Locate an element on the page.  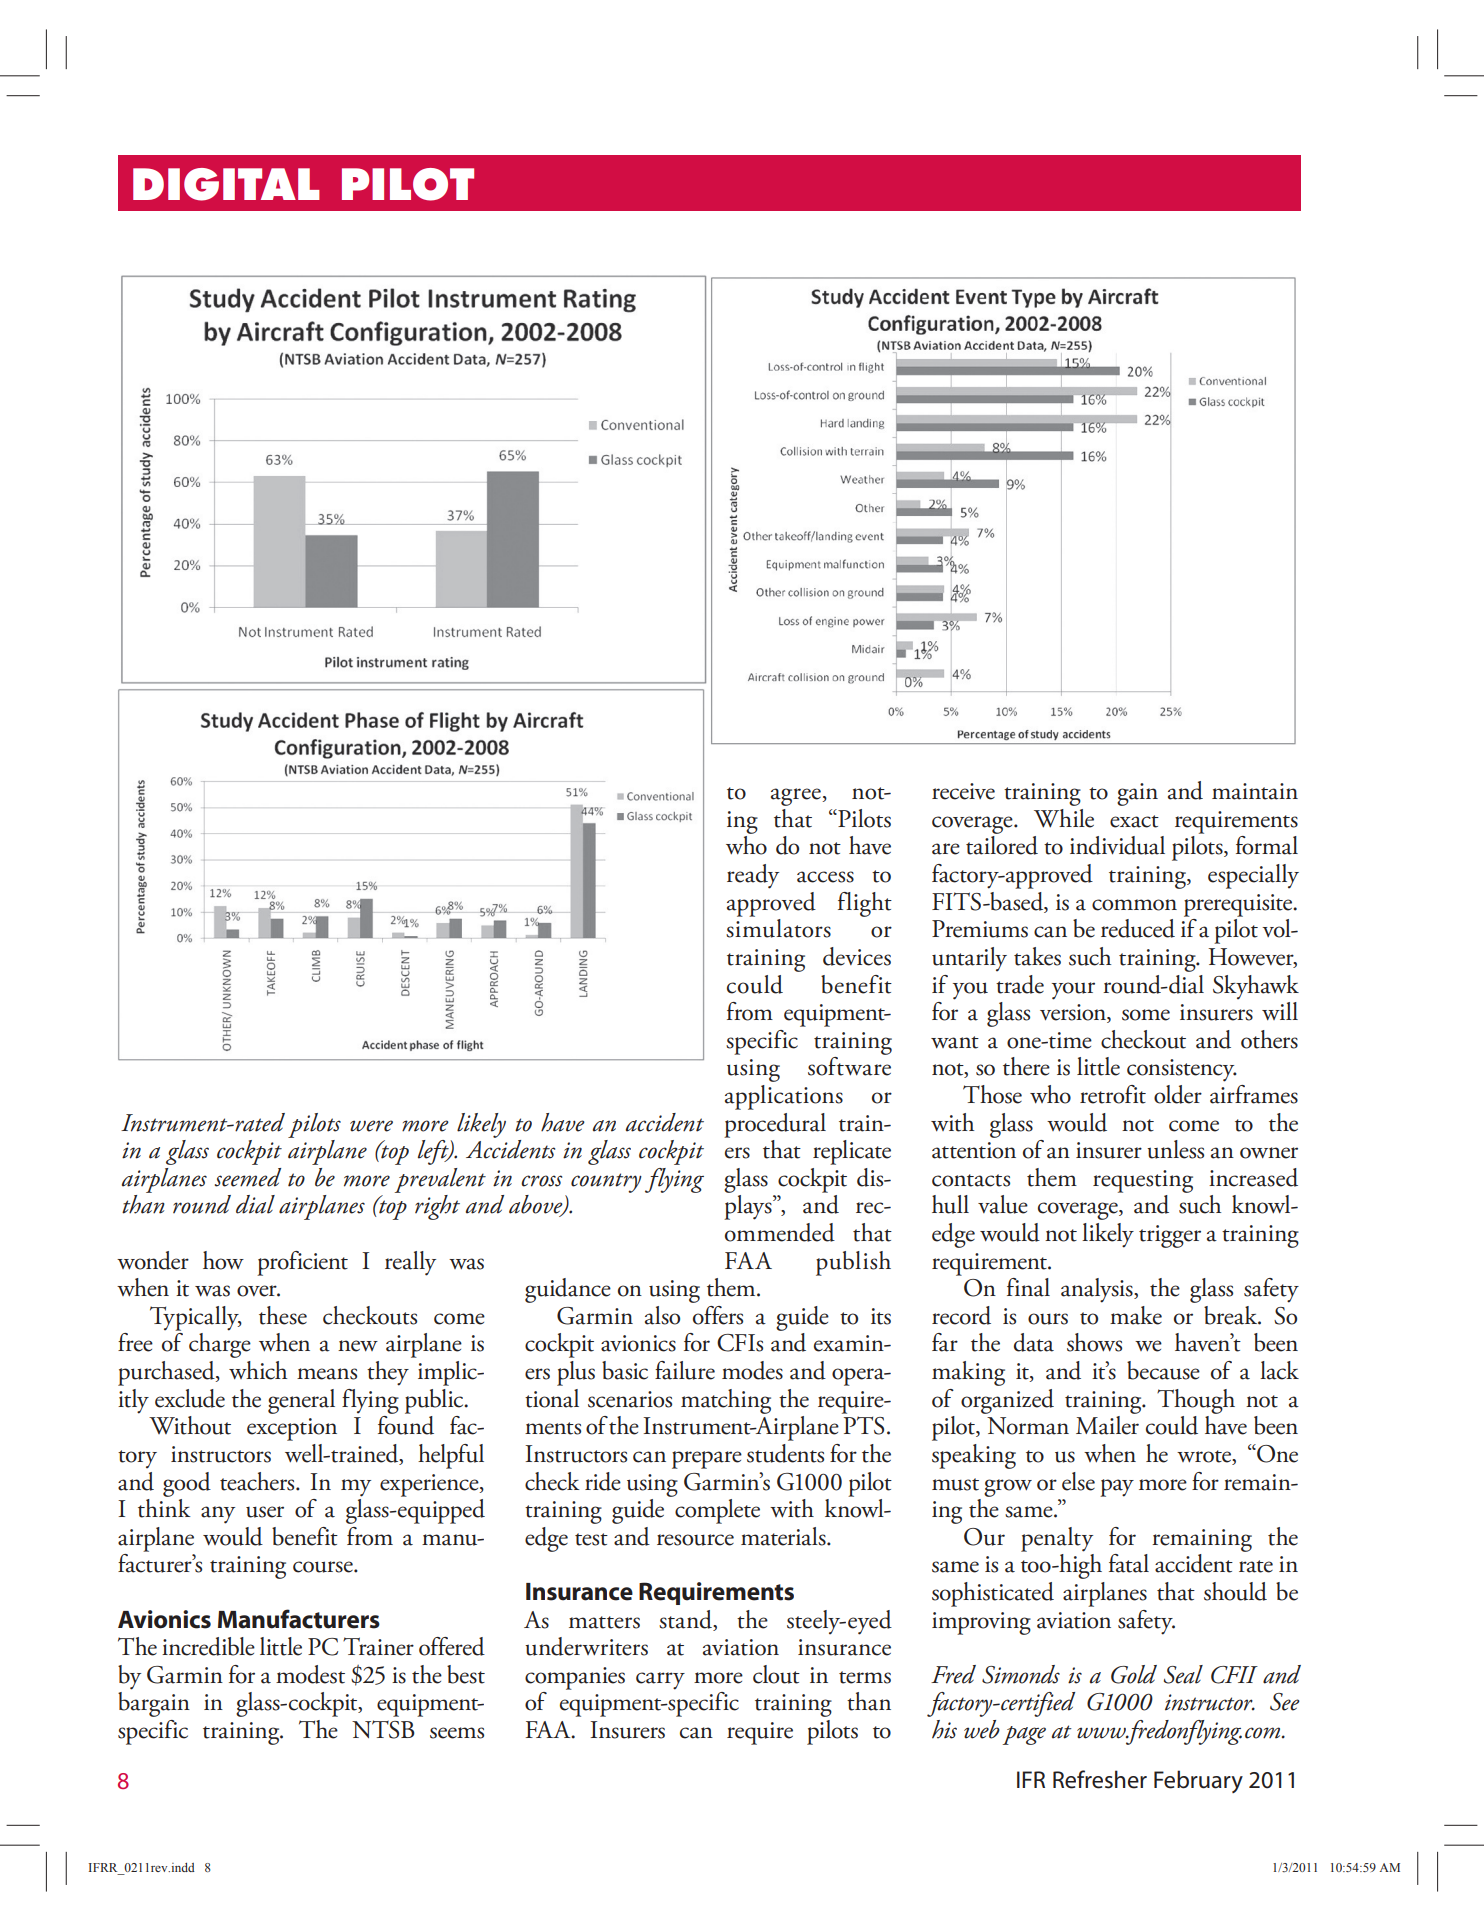
NTSB is located at coordinates (383, 1729).
